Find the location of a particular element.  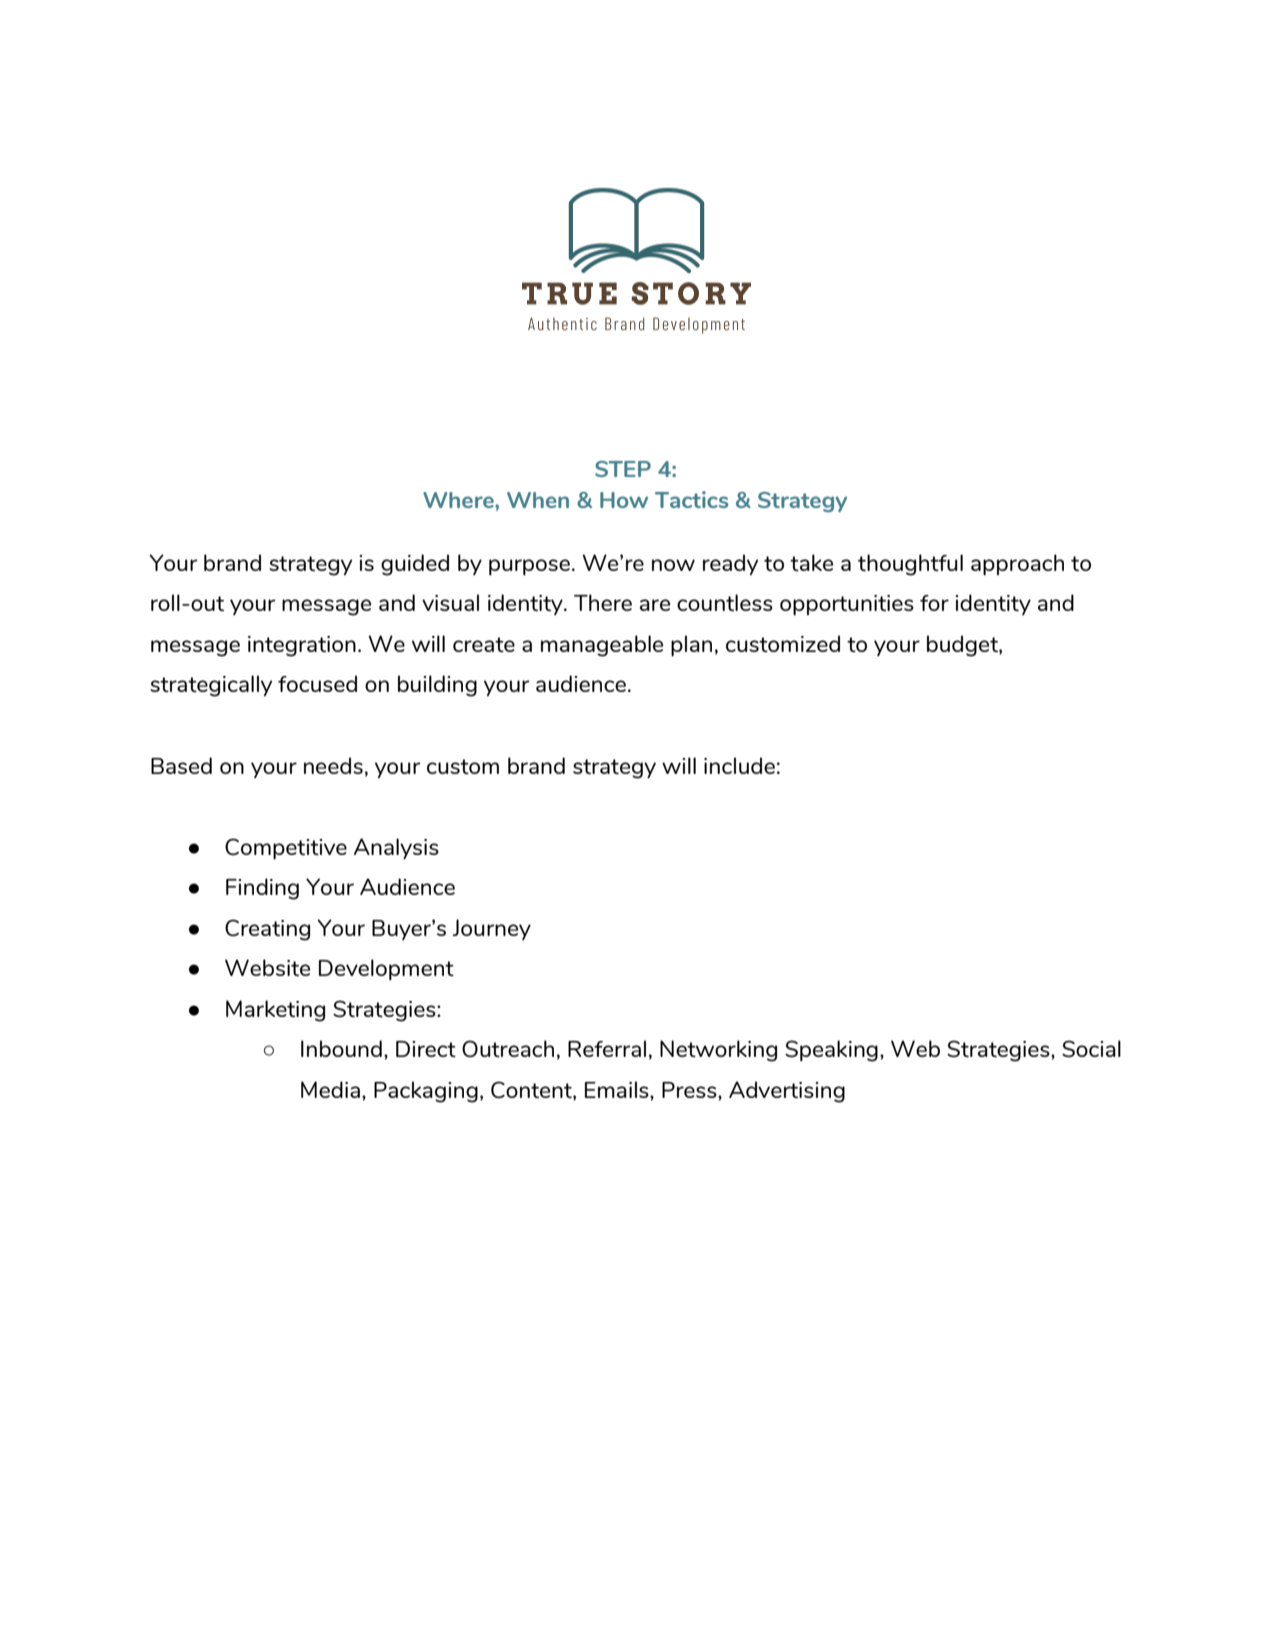

Media is located at coordinates (330, 1089).
